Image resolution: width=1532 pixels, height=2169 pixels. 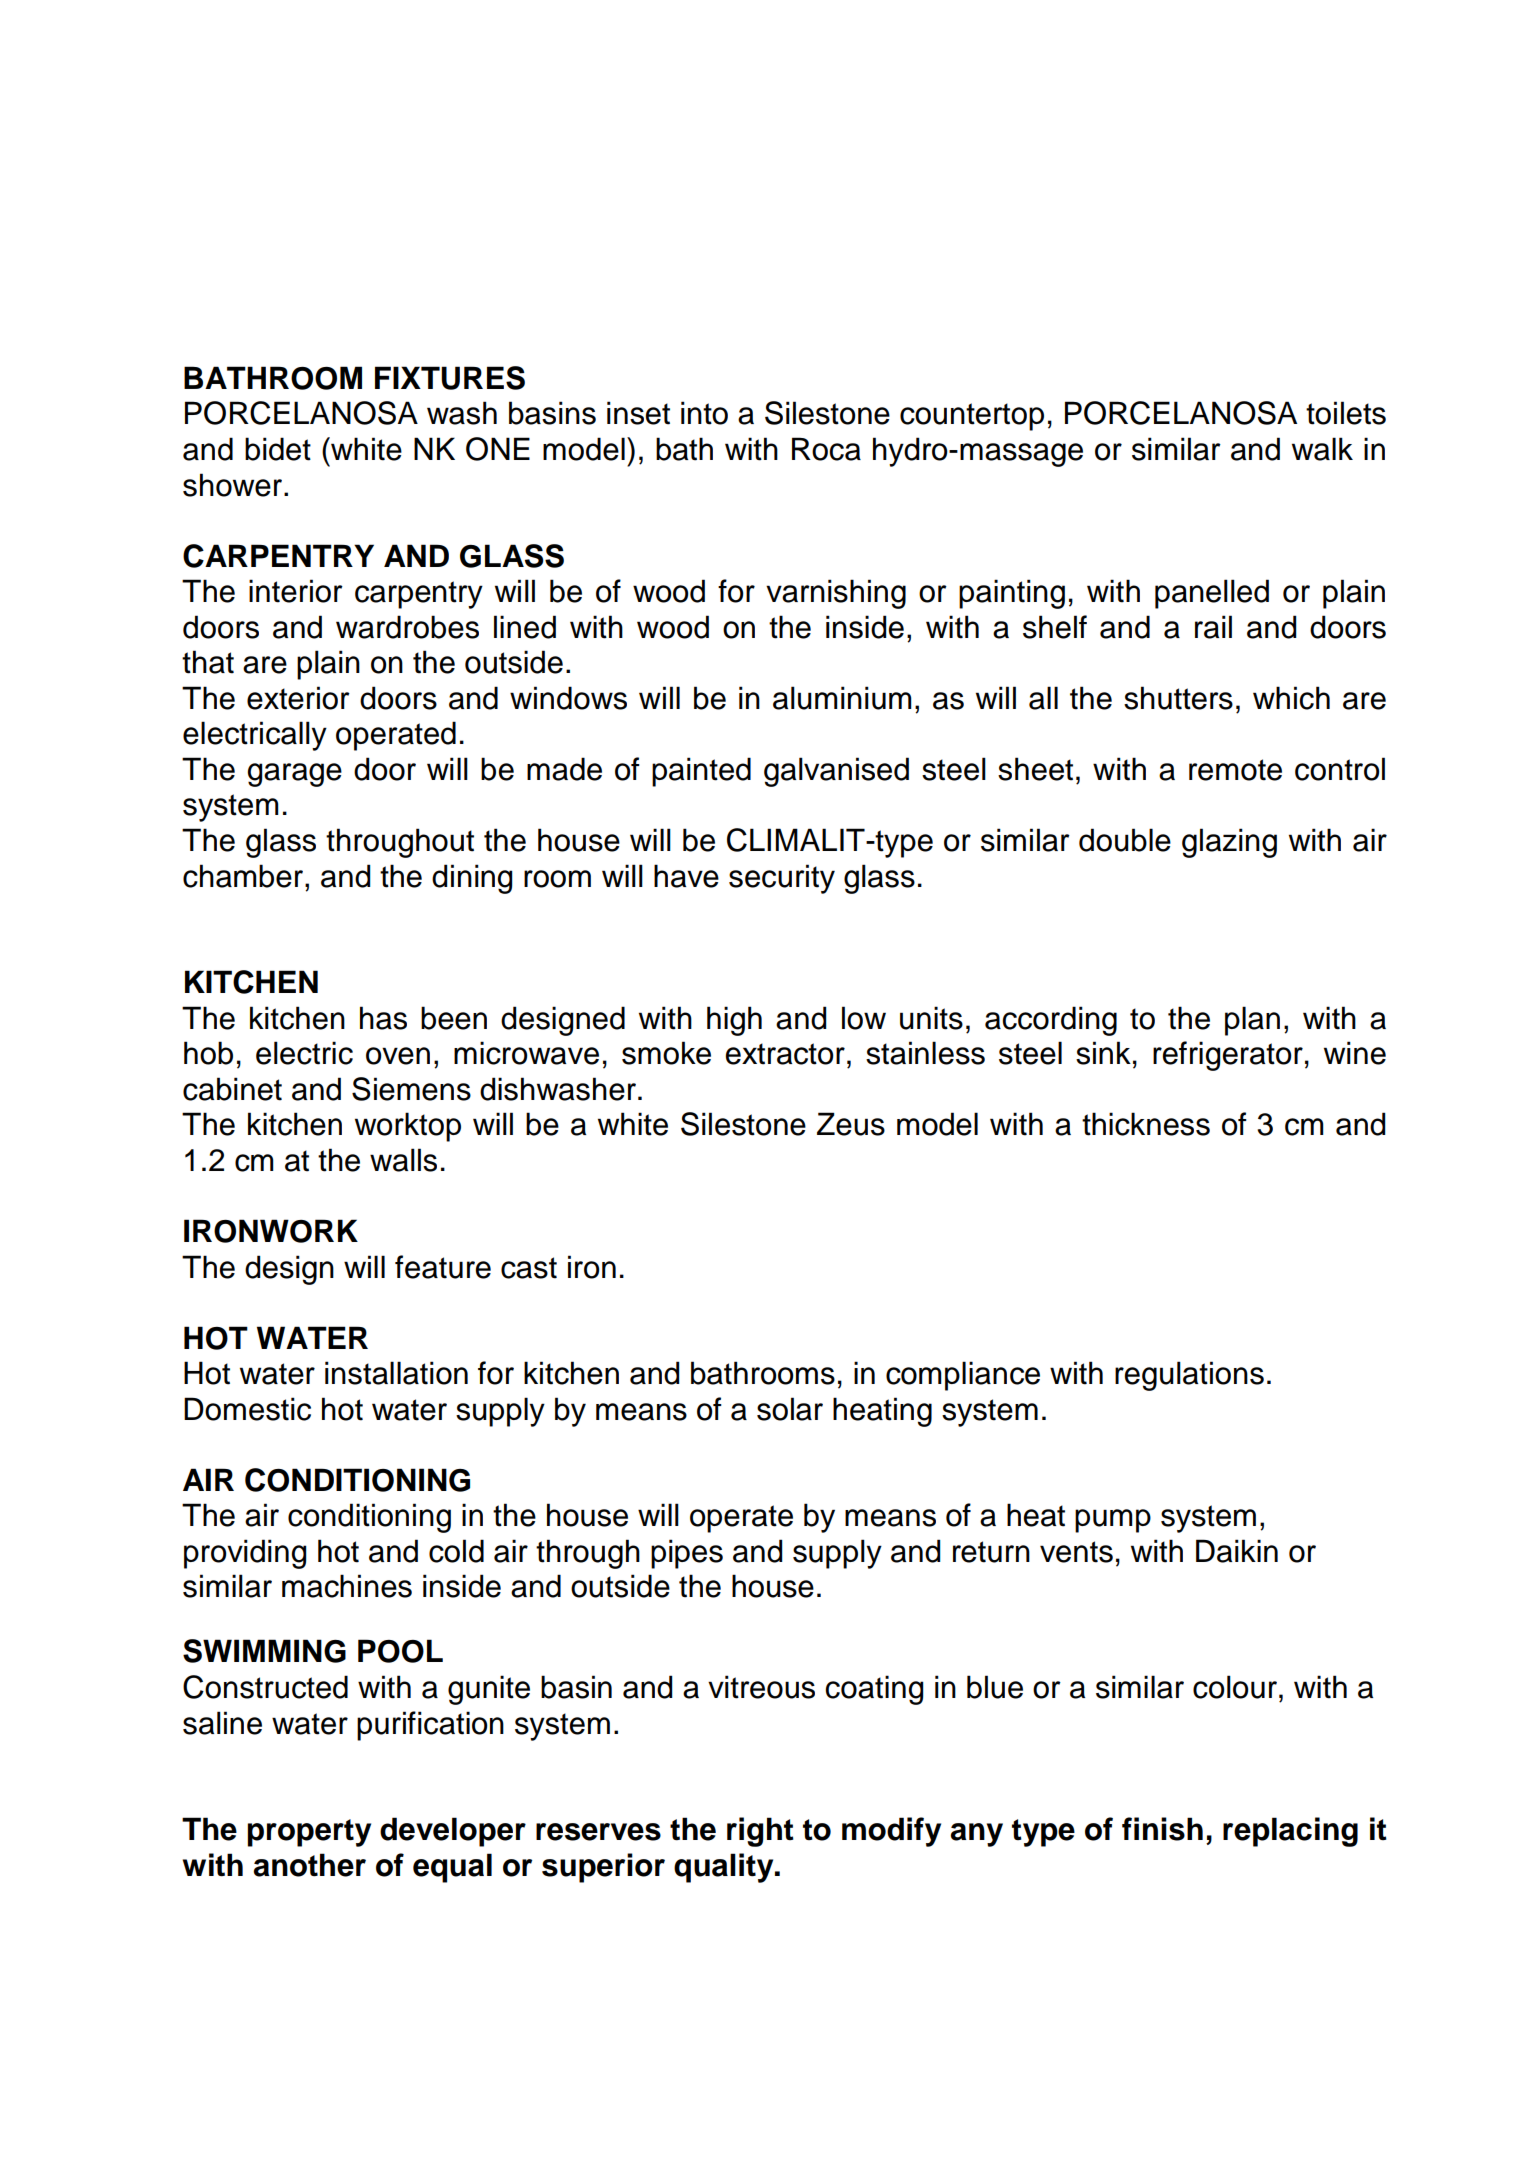 I want to click on Zeus, so click(x=851, y=1124).
